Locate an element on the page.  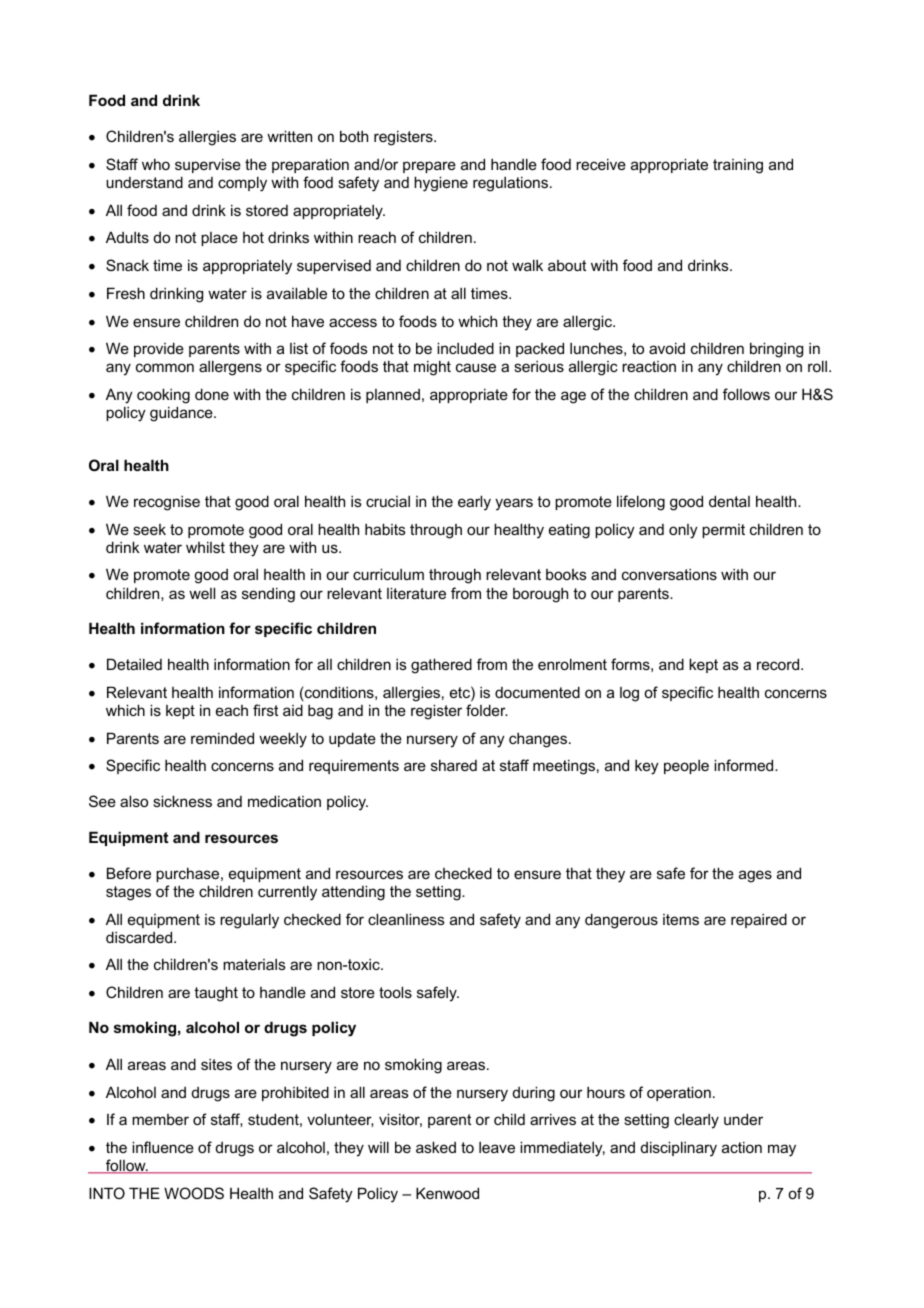
influence is located at coordinates (163, 1147).
